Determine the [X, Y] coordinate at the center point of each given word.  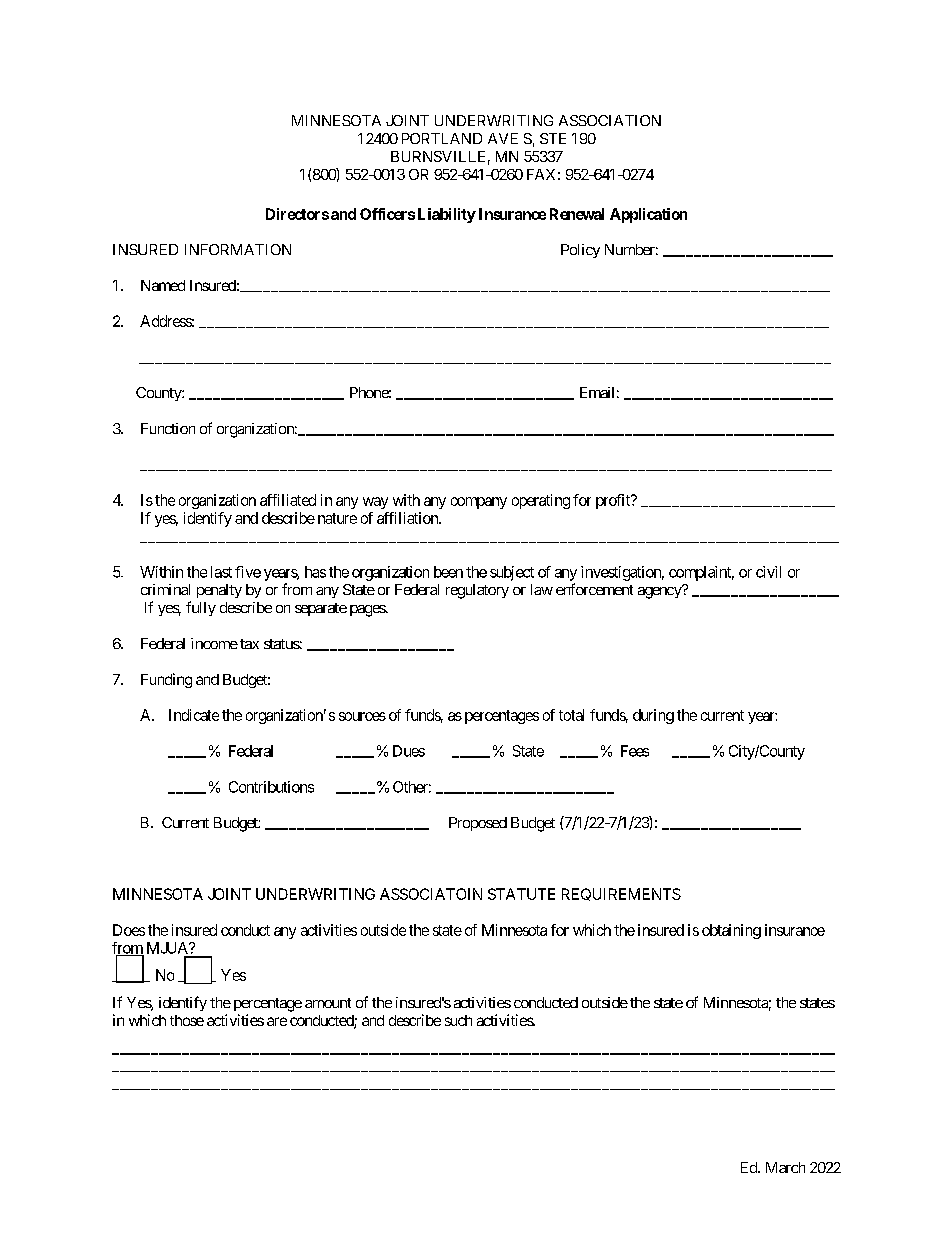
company [479, 503]
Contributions [271, 787]
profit [614, 501]
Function [168, 428]
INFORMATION [238, 249]
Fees [635, 751]
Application [648, 215]
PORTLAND [442, 138]
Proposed [478, 824]
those [187, 1020]
